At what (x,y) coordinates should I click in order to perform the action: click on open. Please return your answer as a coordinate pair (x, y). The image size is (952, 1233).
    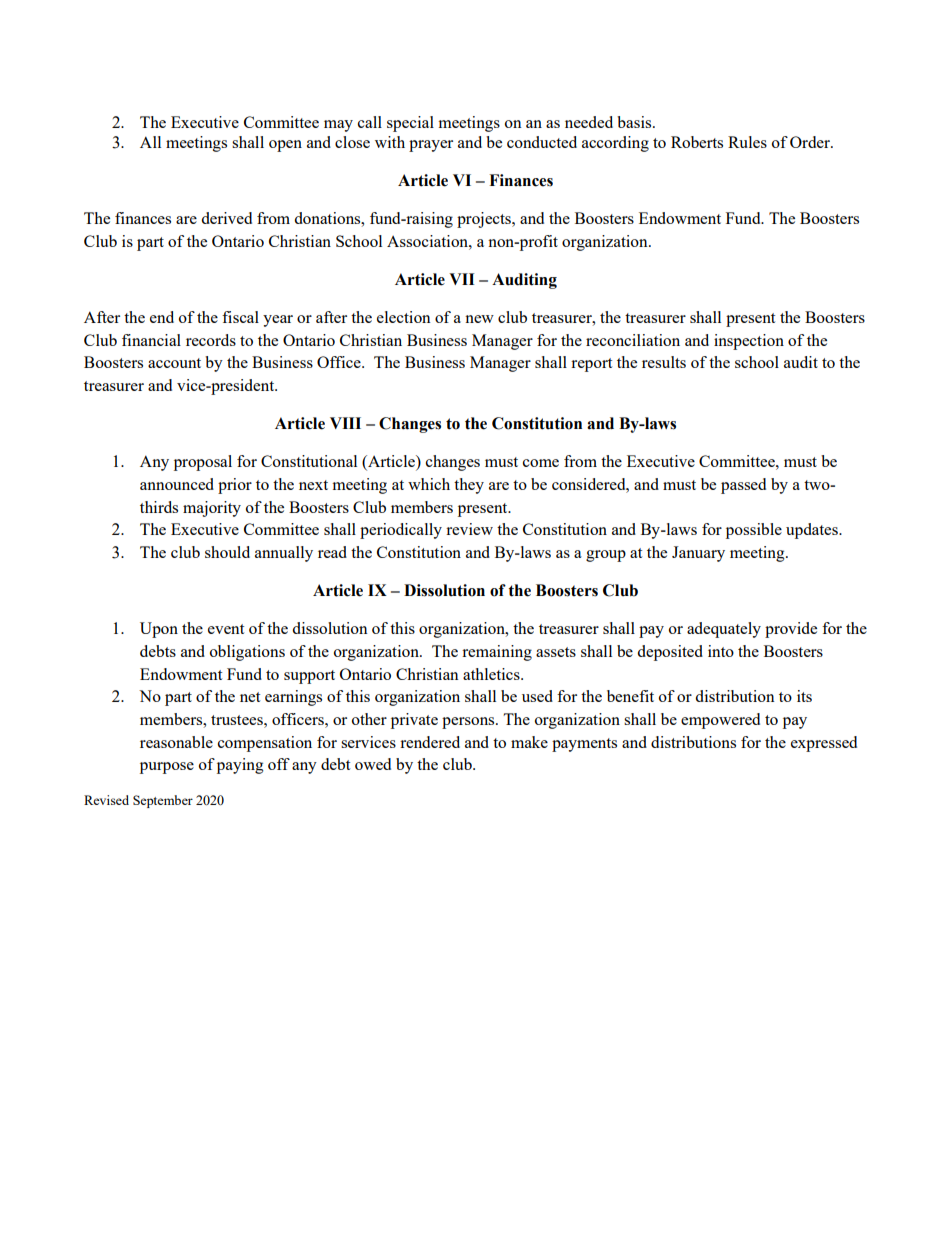
    Looking at the image, I should click on (285, 146).
